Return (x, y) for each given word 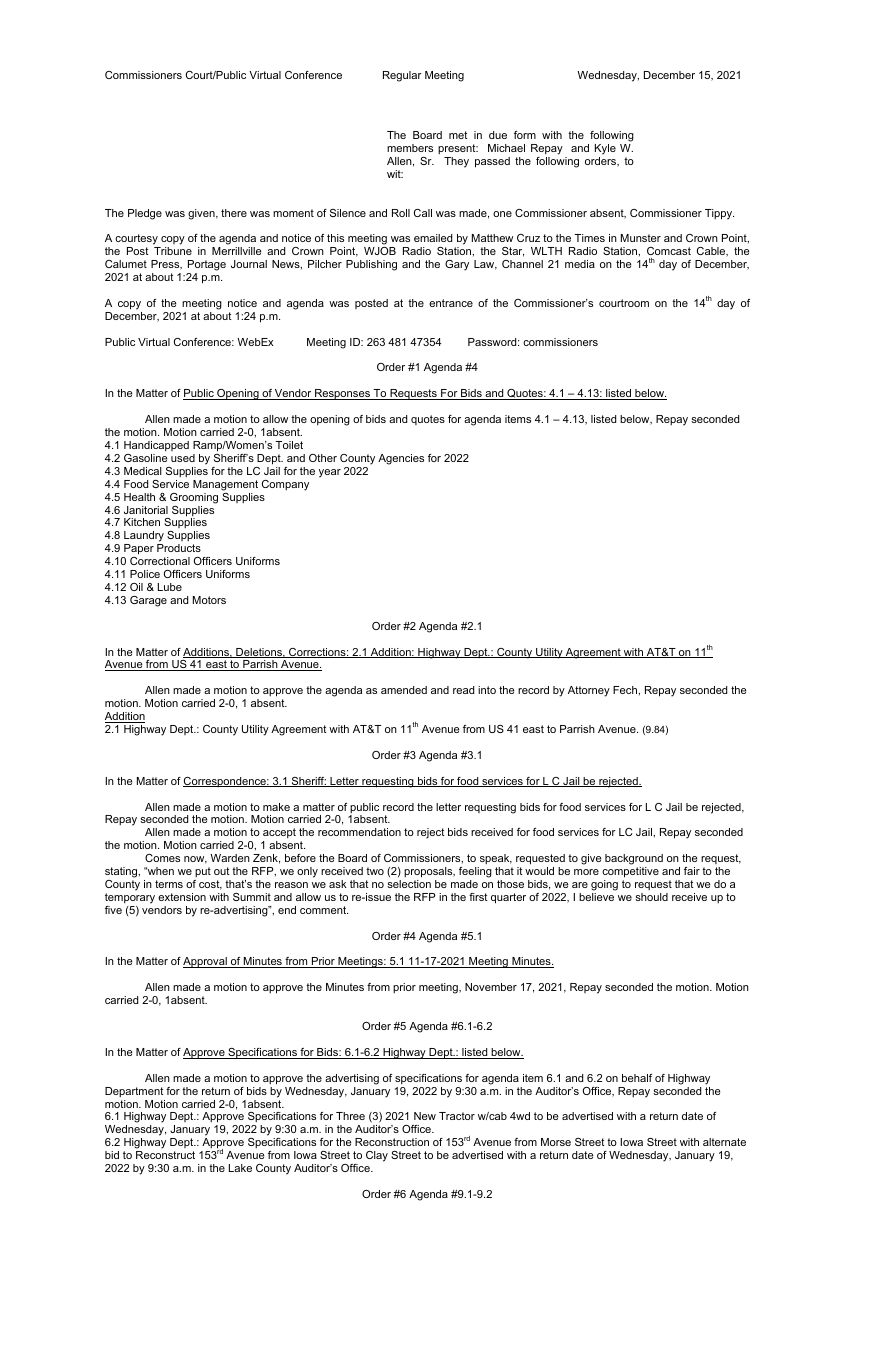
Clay (377, 1156)
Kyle (605, 149)
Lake (240, 1168)
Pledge (145, 214)
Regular (402, 76)
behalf (637, 1078)
